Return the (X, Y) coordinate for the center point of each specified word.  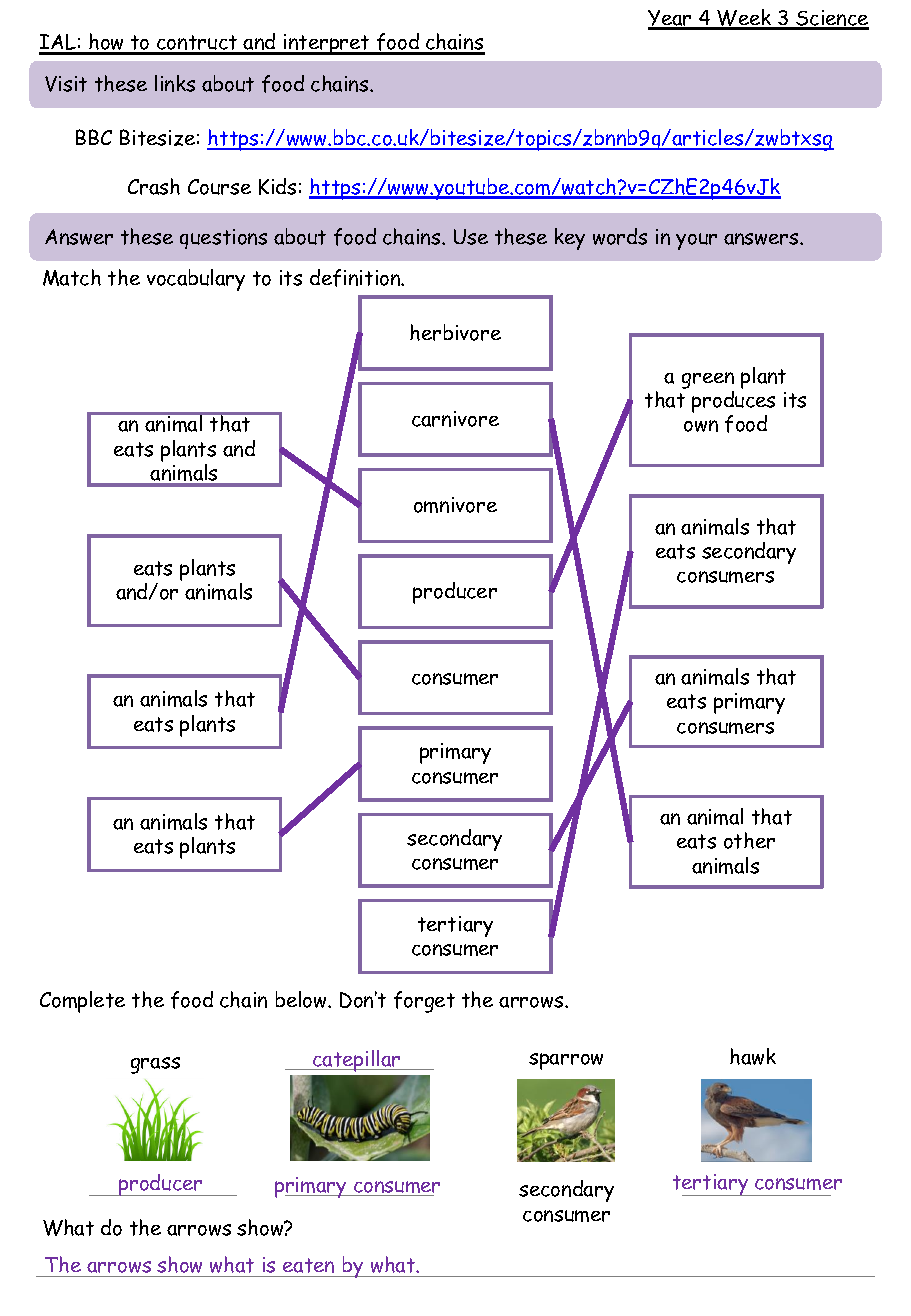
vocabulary (196, 280)
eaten (308, 1265)
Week (744, 19)
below (302, 999)
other (749, 840)
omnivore (455, 505)
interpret (327, 44)
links (175, 83)
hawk (753, 1056)
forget (424, 1002)
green (708, 380)
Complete (82, 1002)
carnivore (455, 419)
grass (155, 1065)
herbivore (455, 332)
